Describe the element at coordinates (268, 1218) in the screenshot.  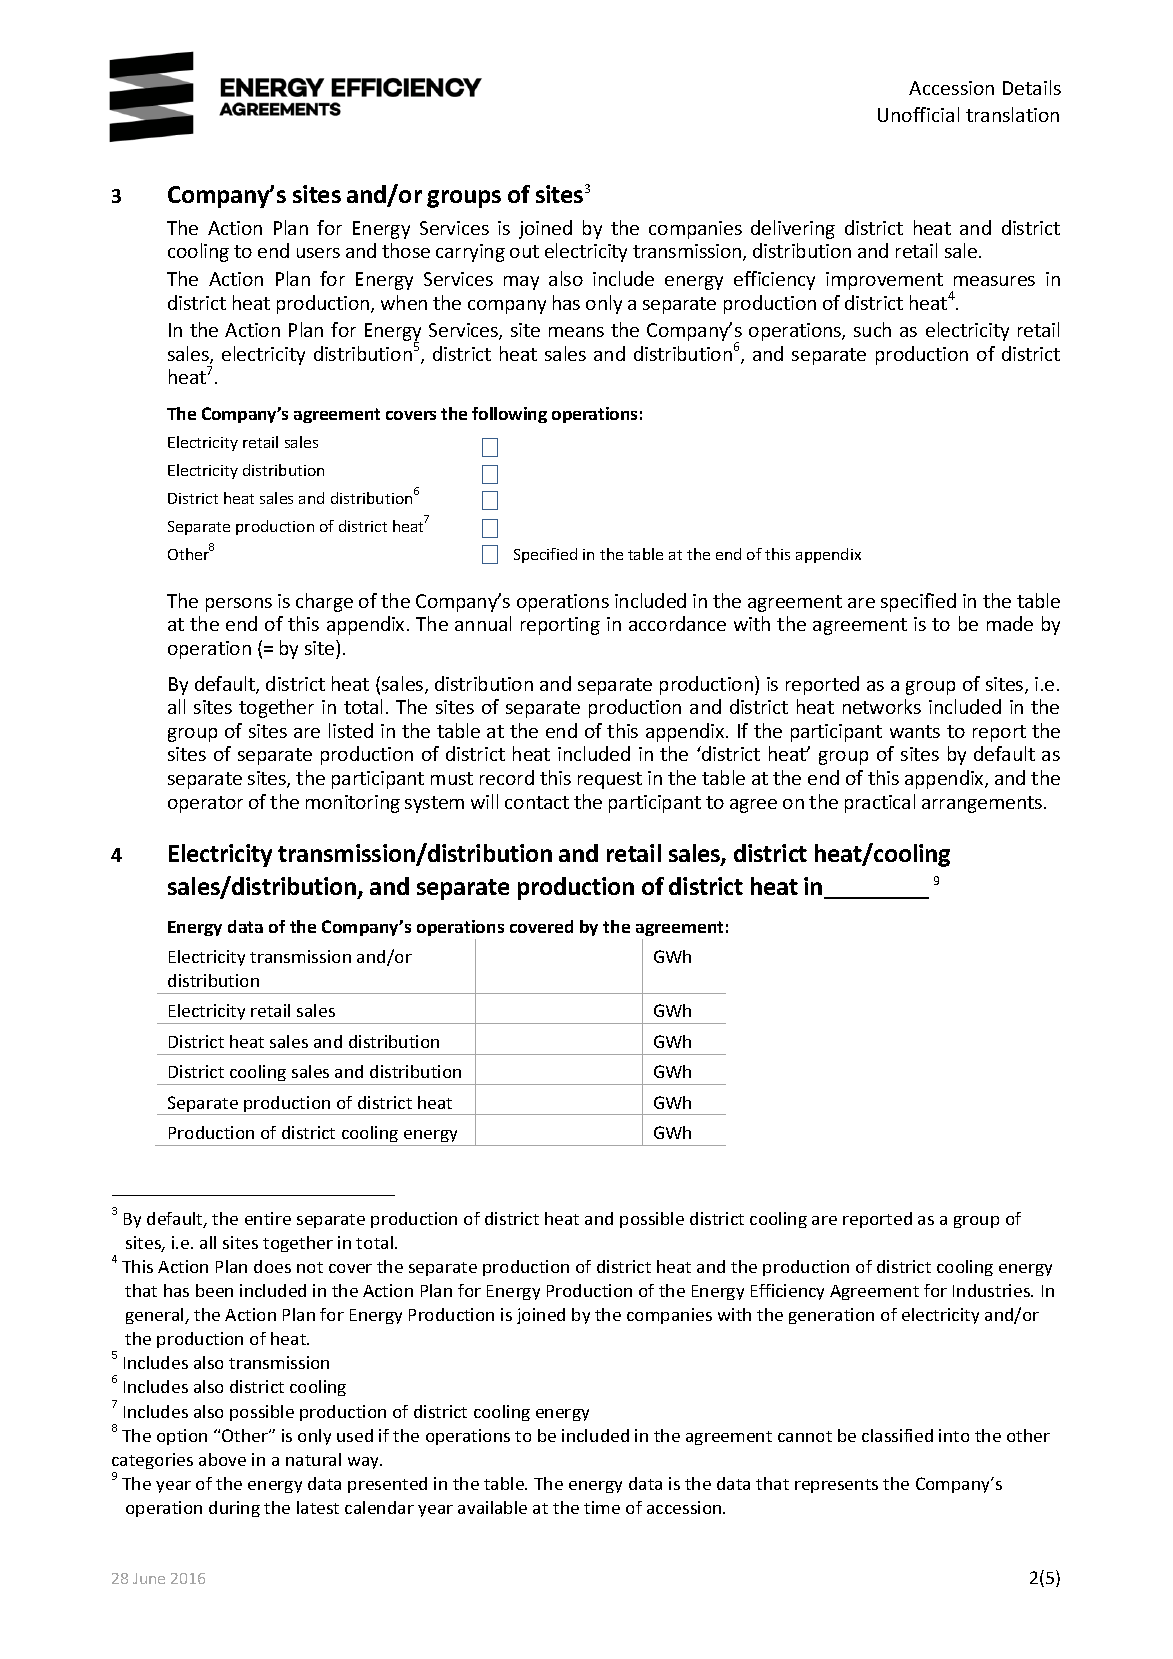
I see `entire` at that location.
